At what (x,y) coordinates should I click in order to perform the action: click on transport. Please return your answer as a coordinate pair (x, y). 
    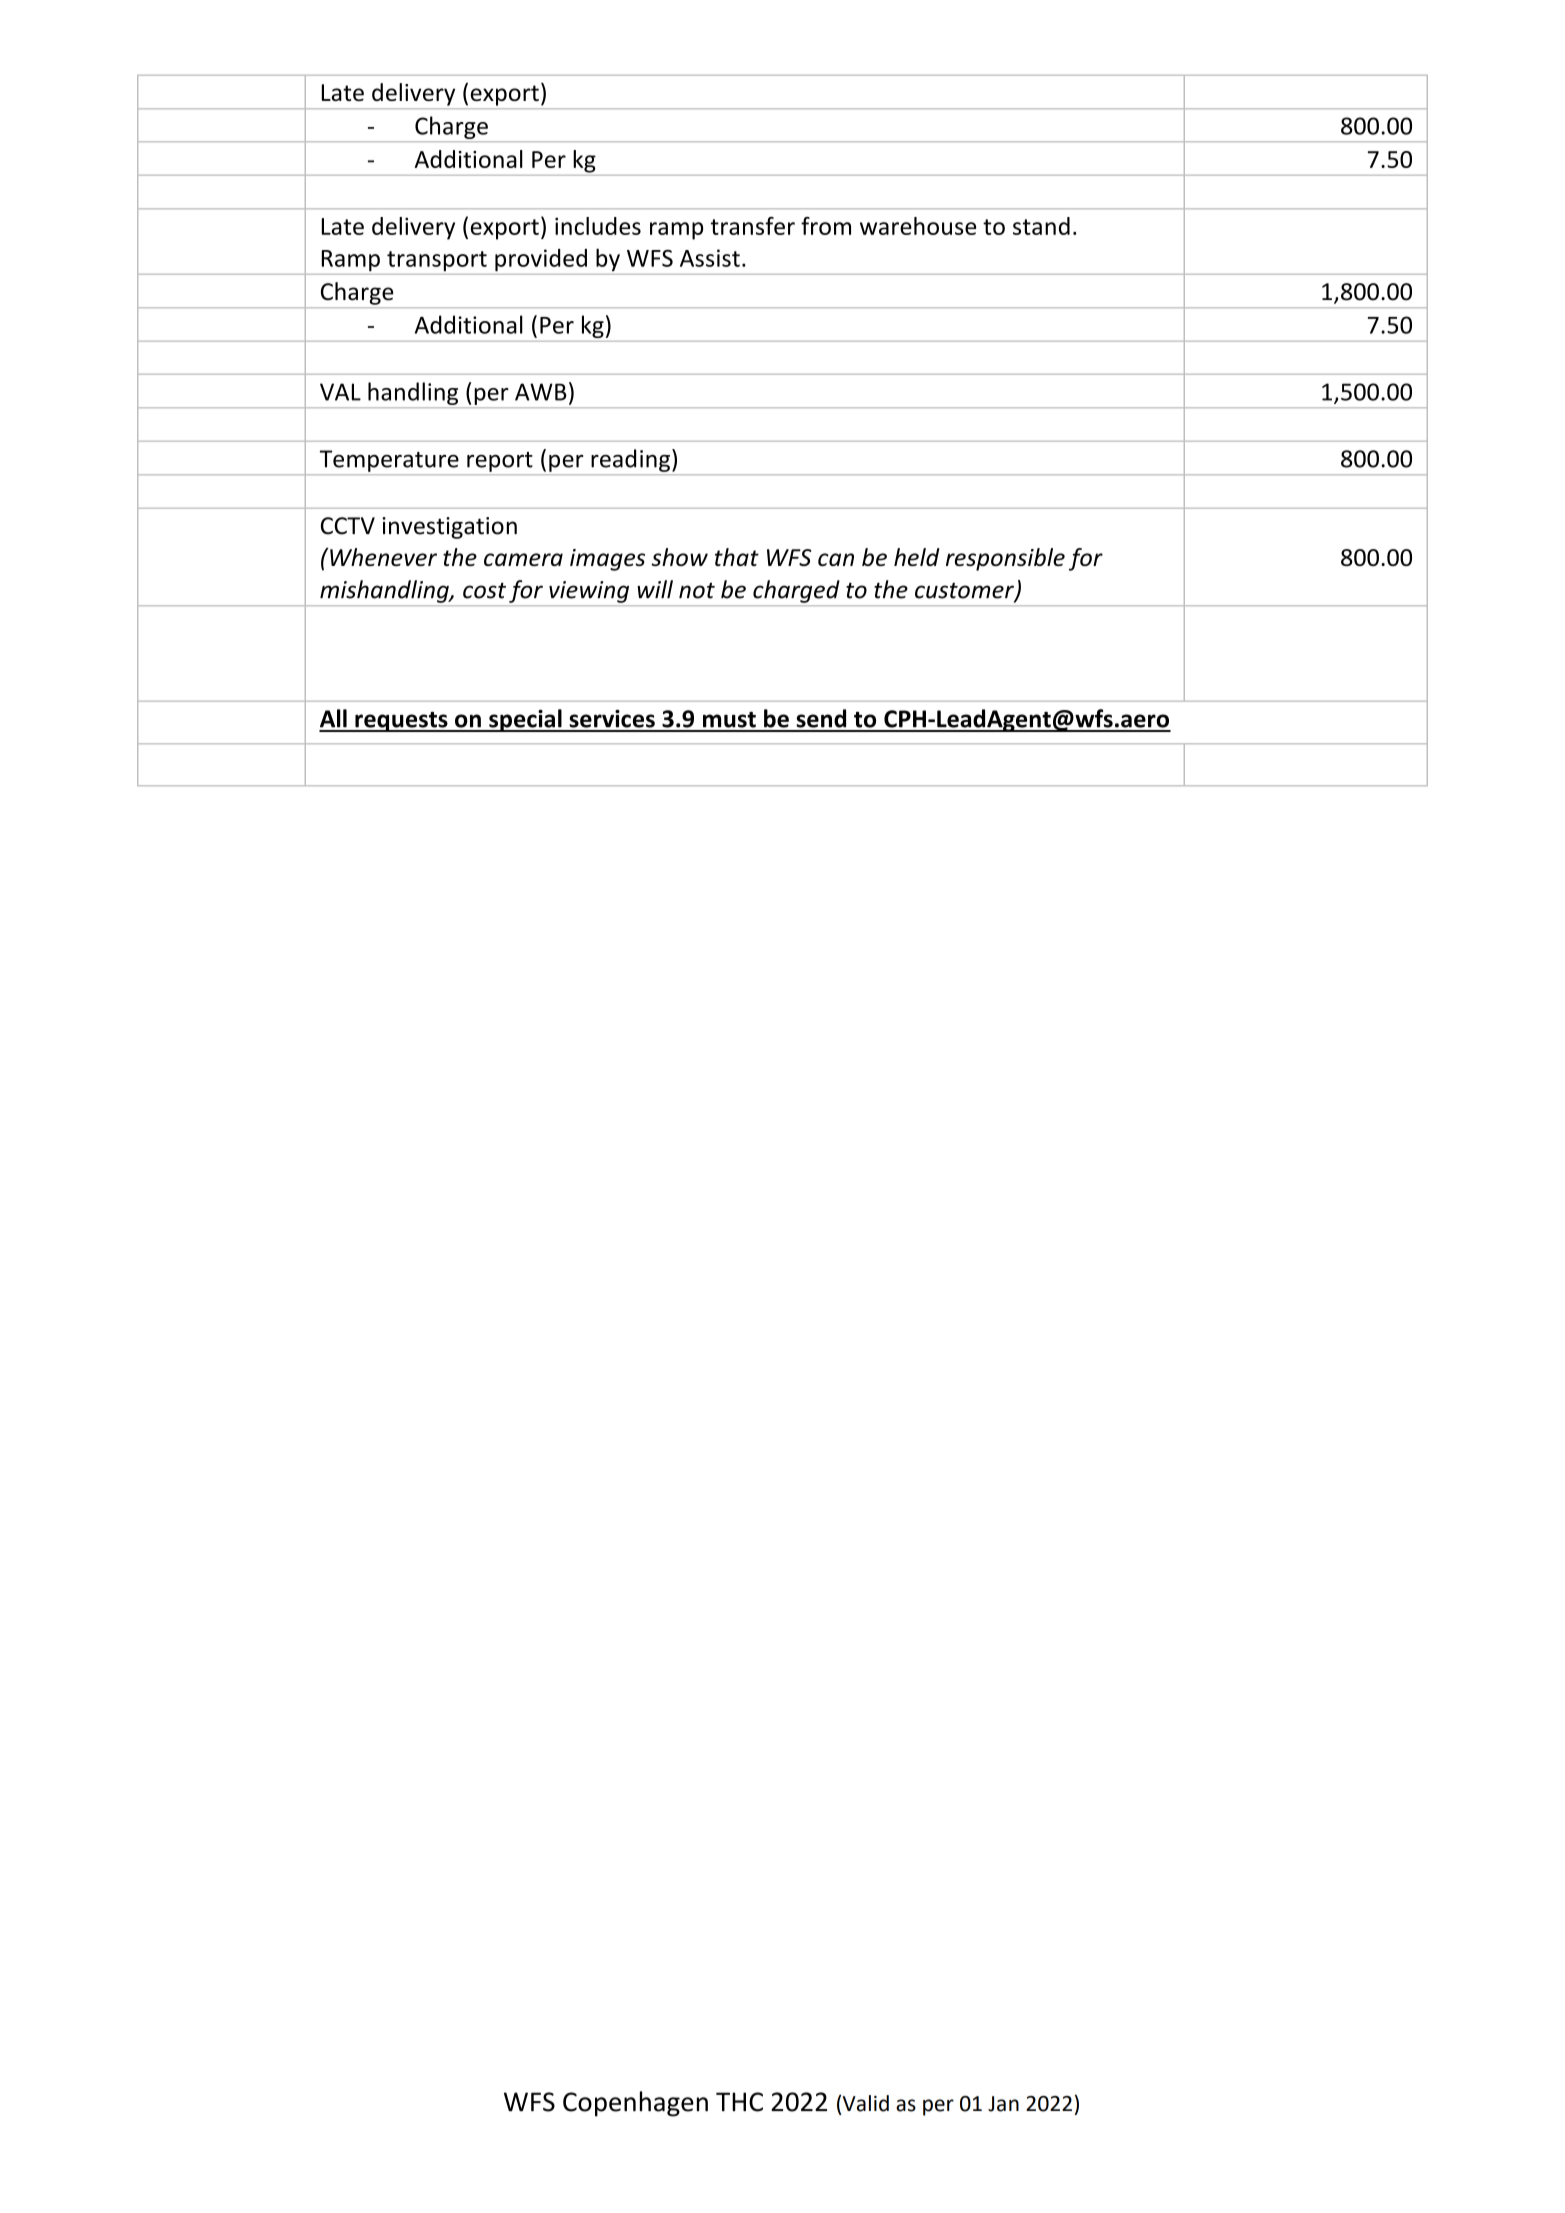
    Looking at the image, I should click on (437, 261).
